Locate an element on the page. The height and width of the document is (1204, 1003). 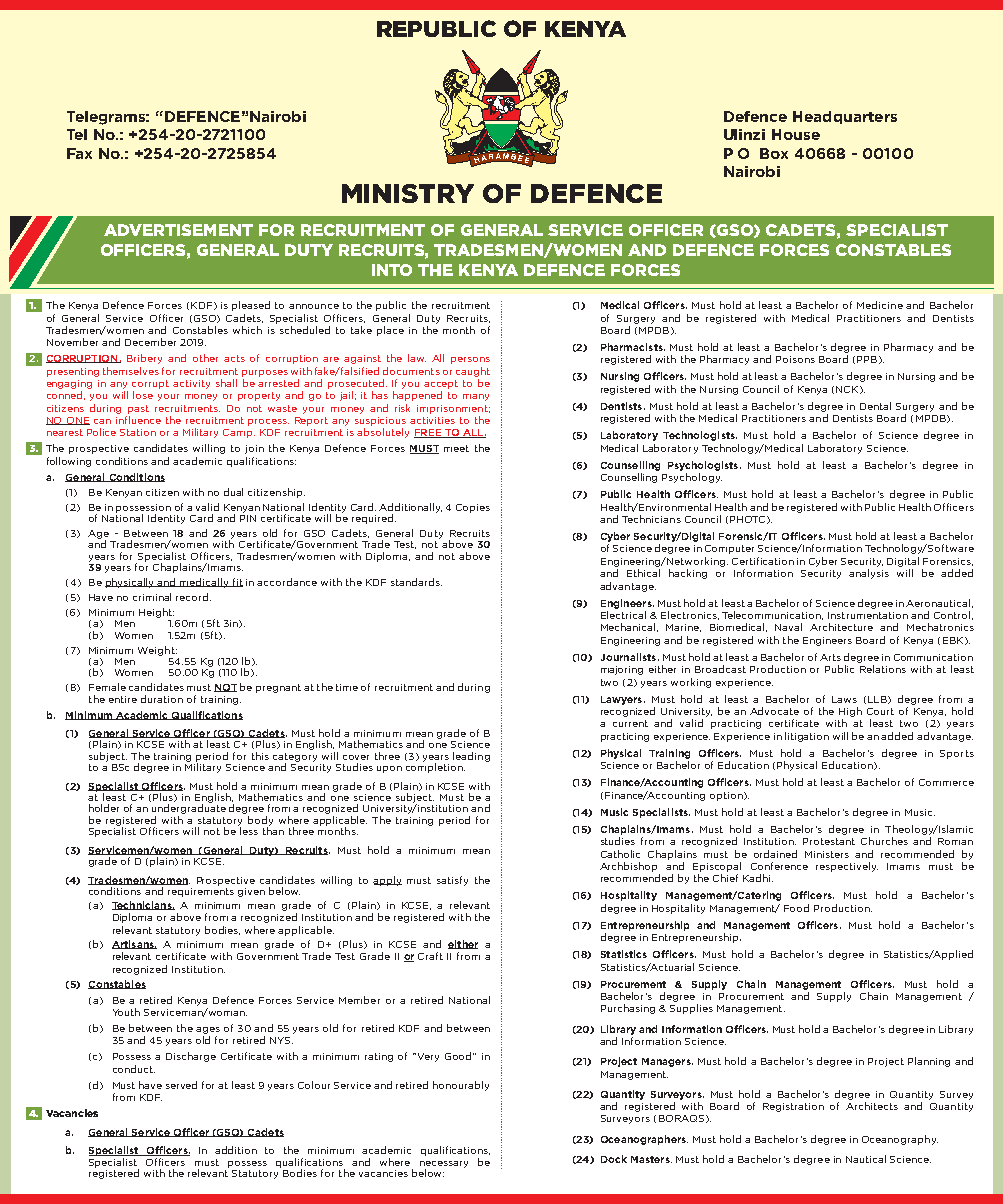
Dental is located at coordinates (875, 406).
